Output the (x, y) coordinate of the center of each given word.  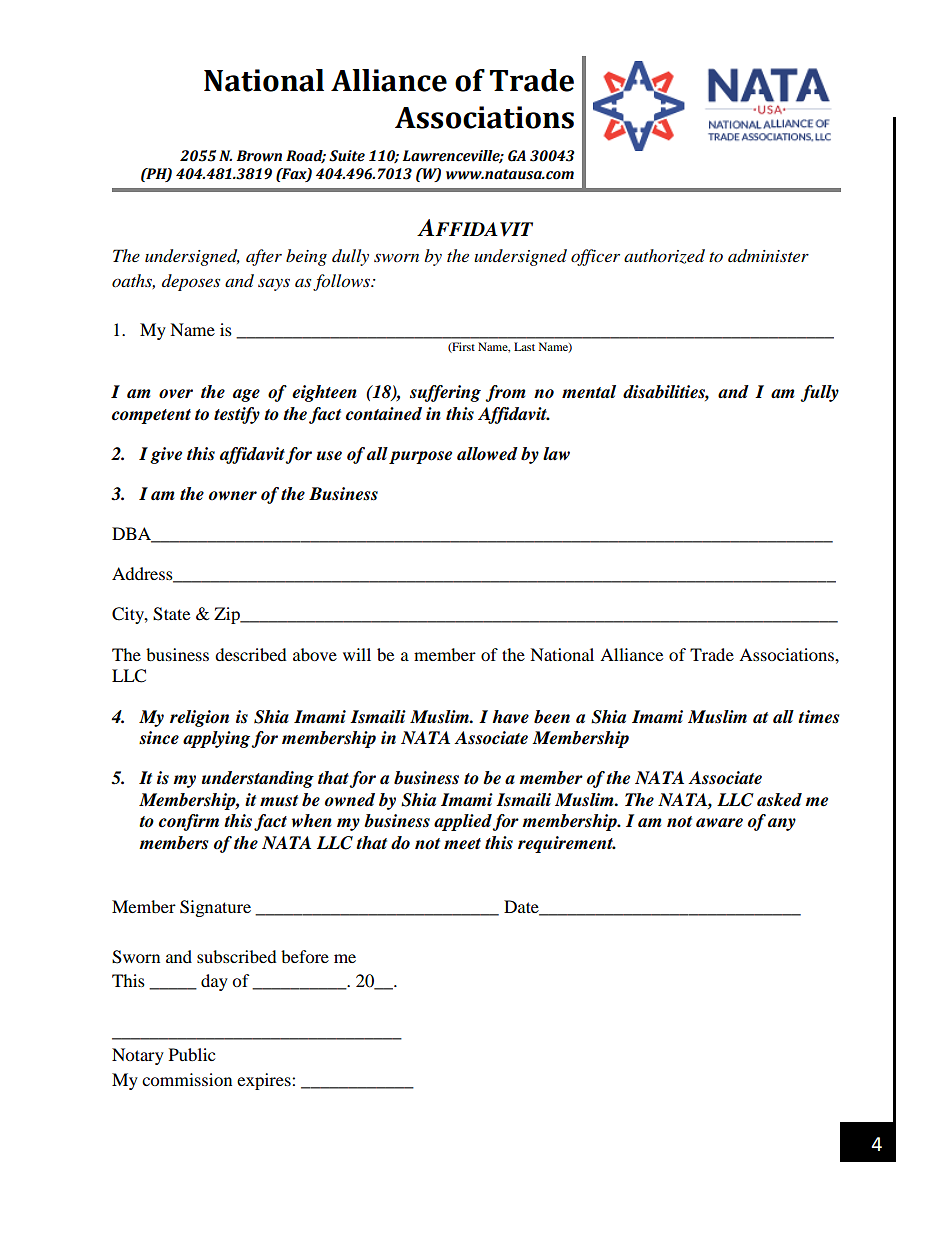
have (510, 717)
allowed (487, 454)
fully (819, 393)
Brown (259, 156)
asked (779, 800)
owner (233, 496)
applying (217, 739)
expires (265, 1081)
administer (768, 256)
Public (192, 1054)
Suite (347, 156)
